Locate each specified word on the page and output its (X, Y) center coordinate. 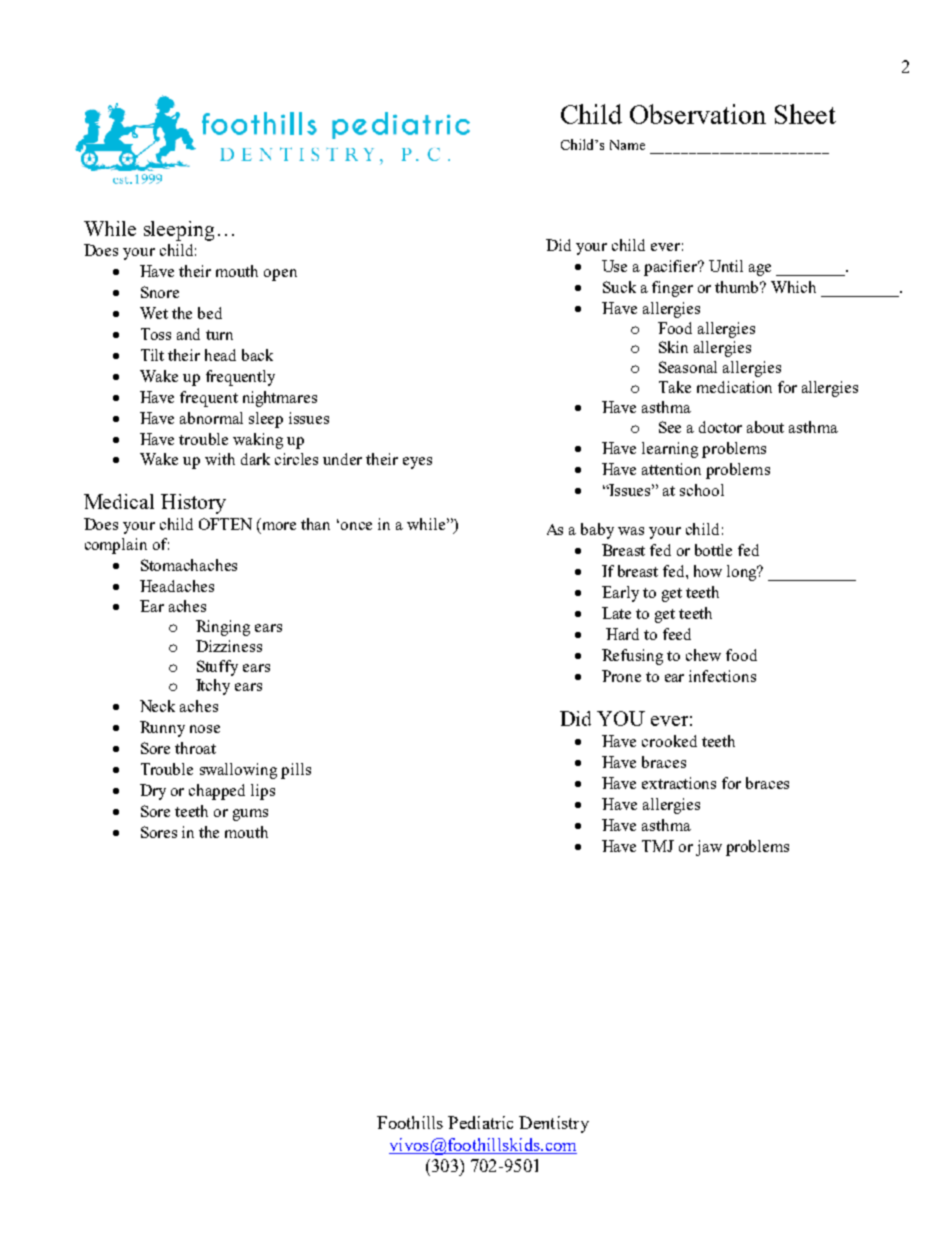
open (280, 275)
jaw (709, 848)
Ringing (223, 628)
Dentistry (554, 1124)
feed (677, 634)
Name (627, 145)
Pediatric (480, 1122)
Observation (698, 114)
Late (616, 613)
